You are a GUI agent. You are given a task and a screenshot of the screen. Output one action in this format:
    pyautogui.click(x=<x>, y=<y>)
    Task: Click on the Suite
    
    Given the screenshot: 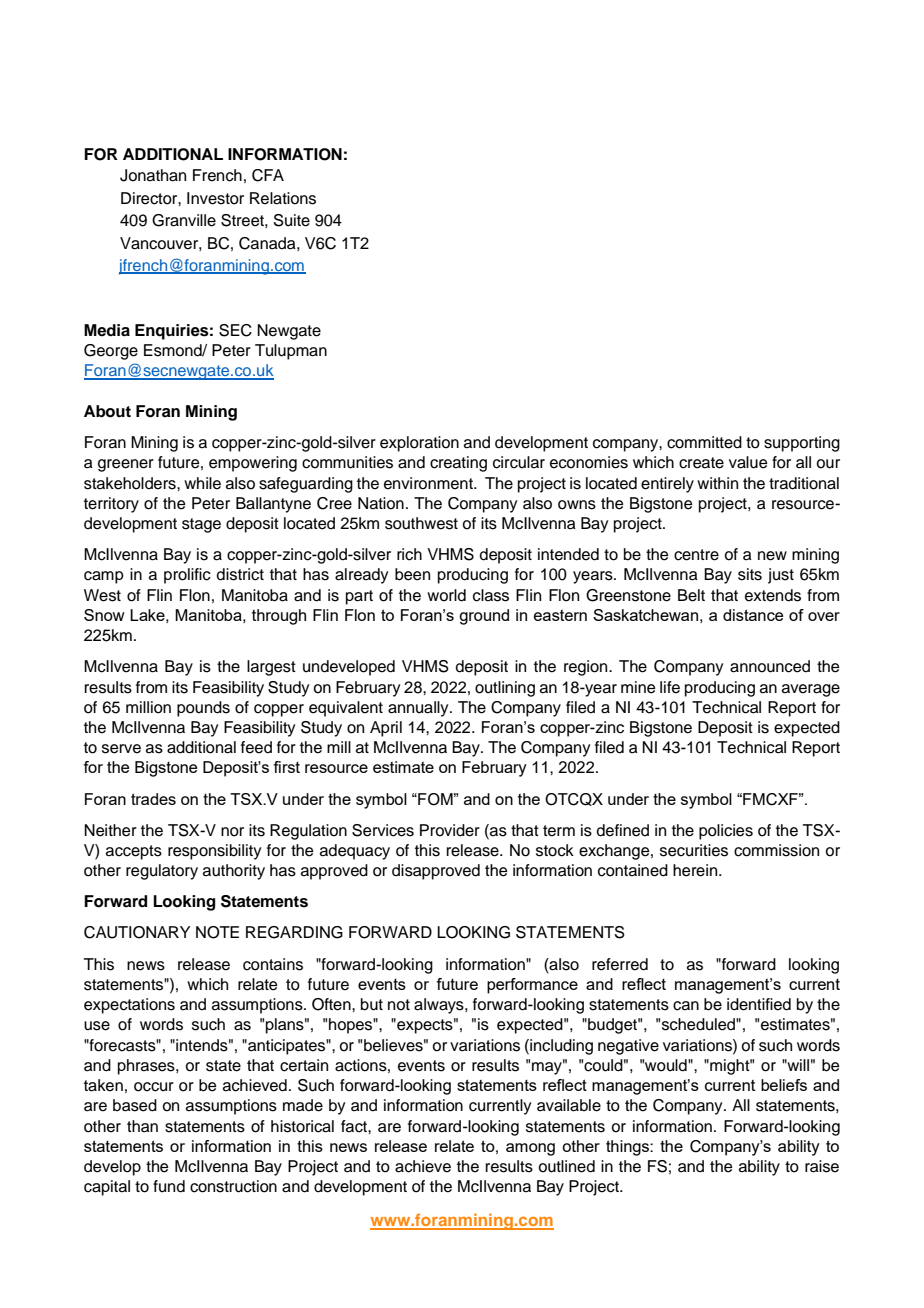 What is the action you would take?
    pyautogui.click(x=291, y=220)
